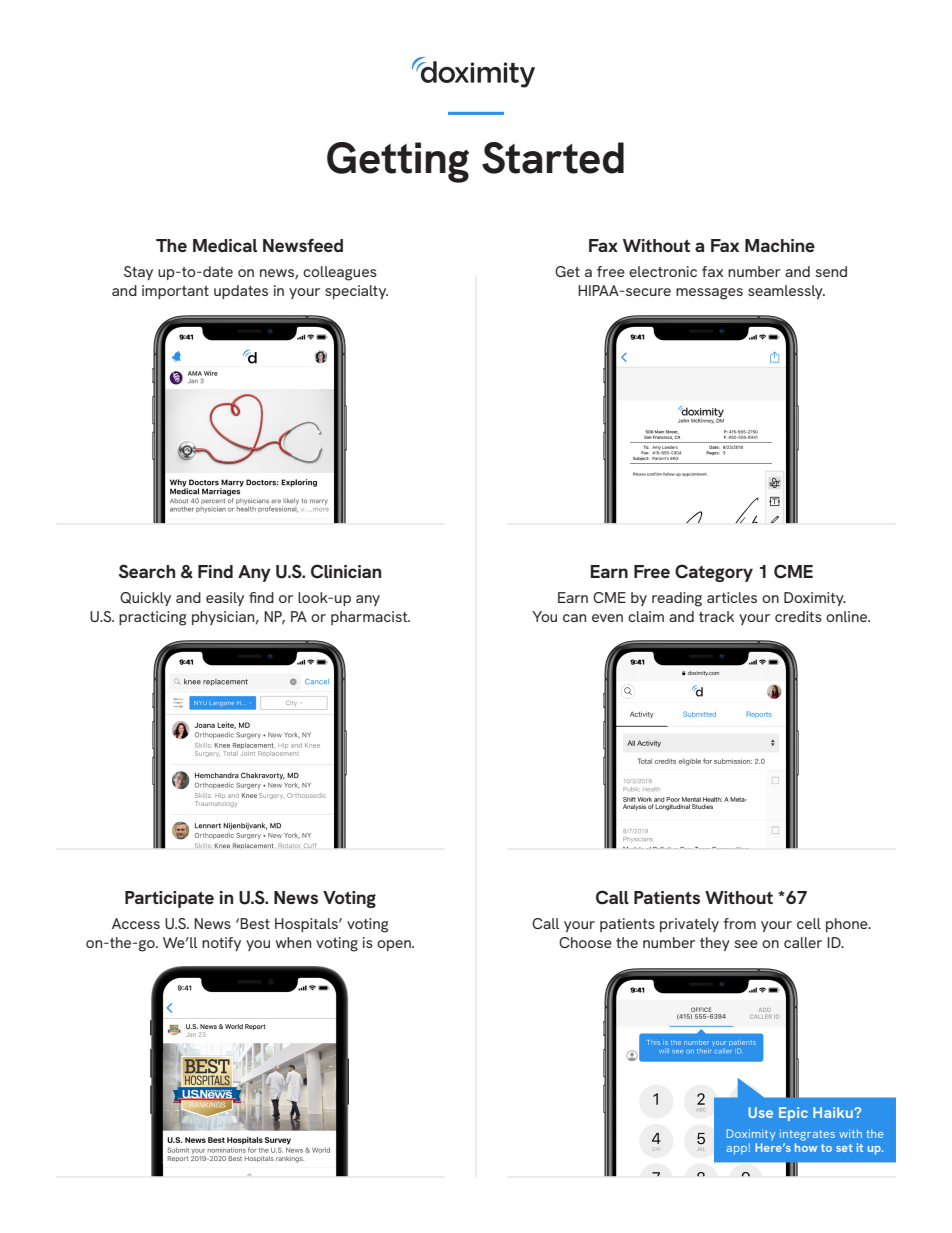 The image size is (952, 1233). What do you see at coordinates (225, 245) in the page?
I see `Medical` at bounding box center [225, 245].
